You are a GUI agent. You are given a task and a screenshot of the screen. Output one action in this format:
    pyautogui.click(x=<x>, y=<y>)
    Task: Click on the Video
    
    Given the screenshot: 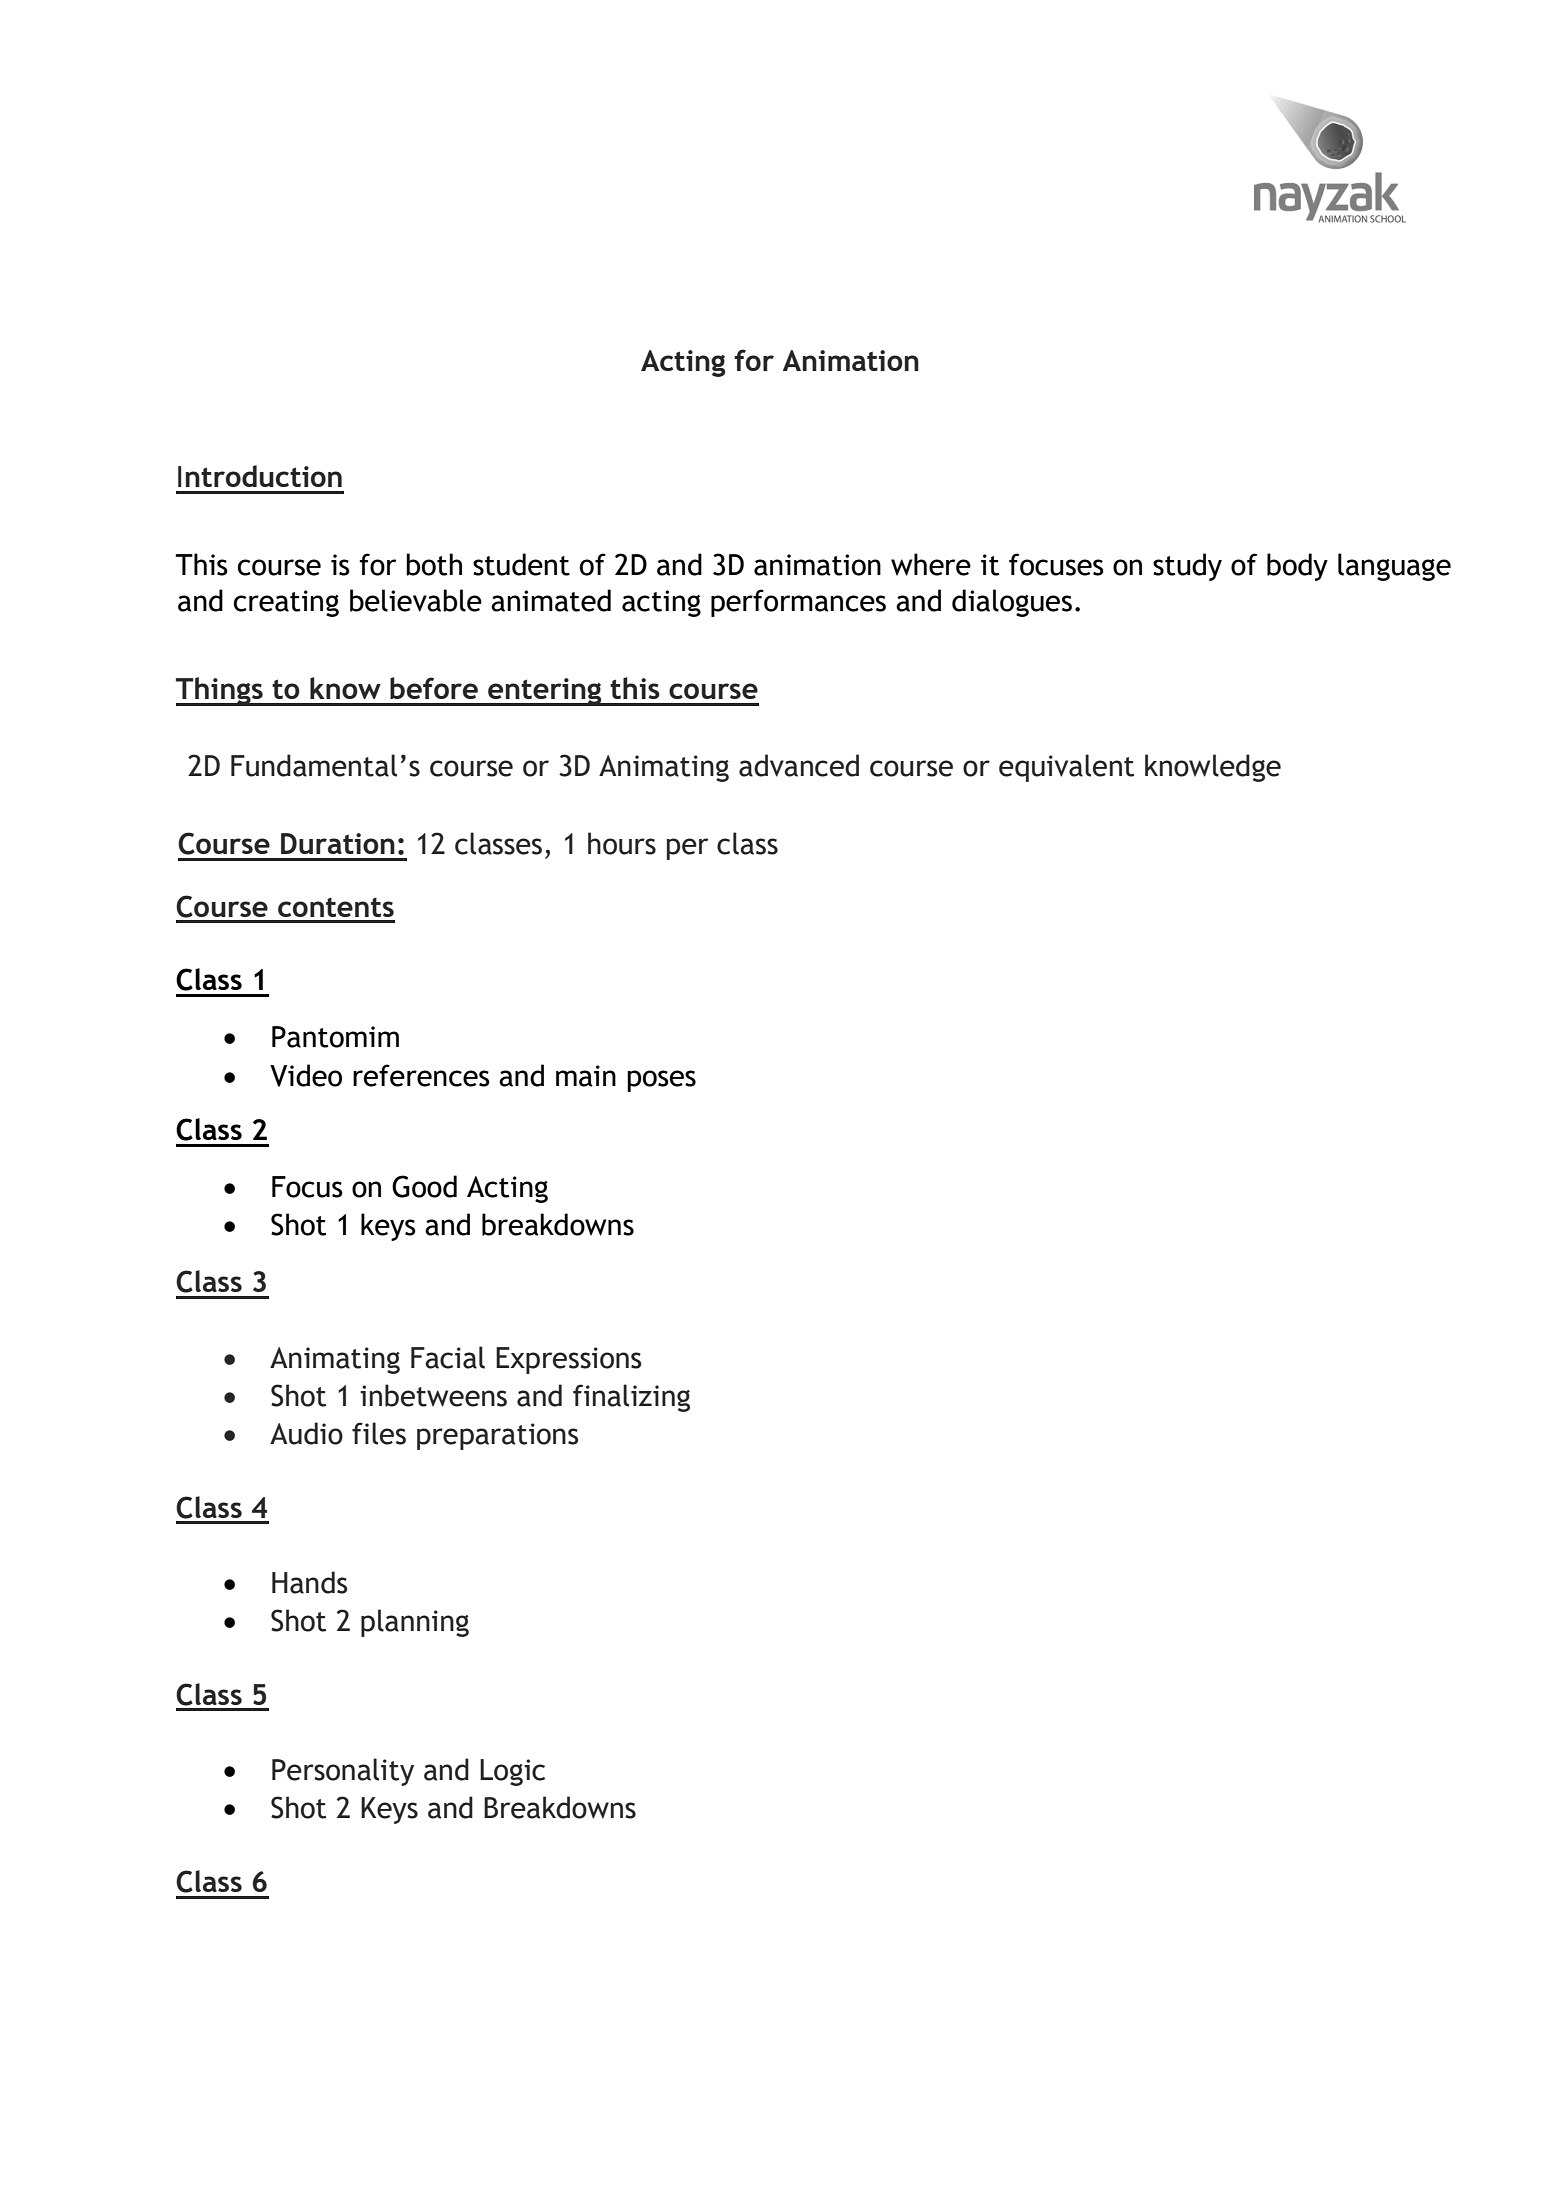 What is the action you would take?
    pyautogui.click(x=306, y=1075)
